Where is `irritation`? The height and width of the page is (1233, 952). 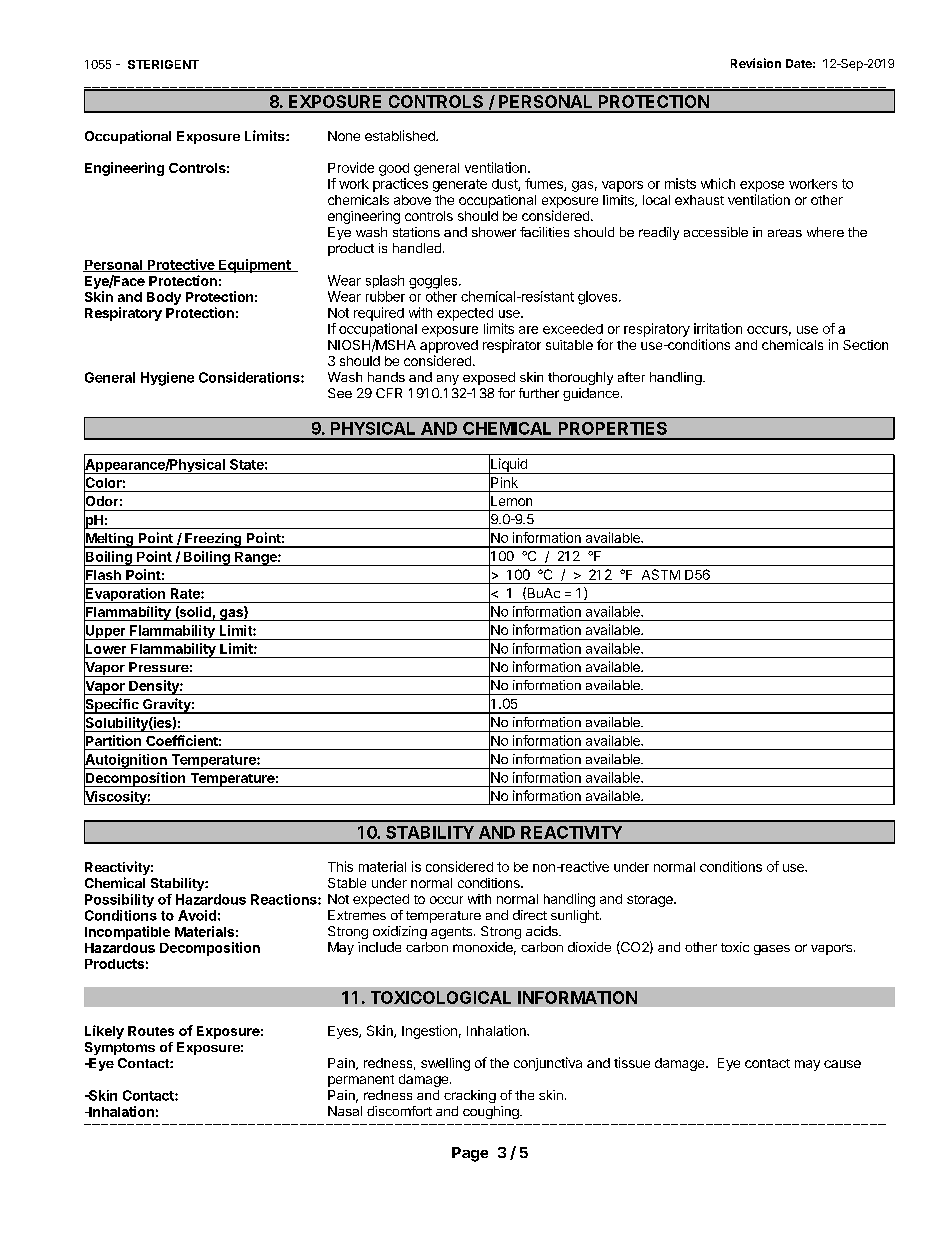 irritation is located at coordinates (718, 328).
